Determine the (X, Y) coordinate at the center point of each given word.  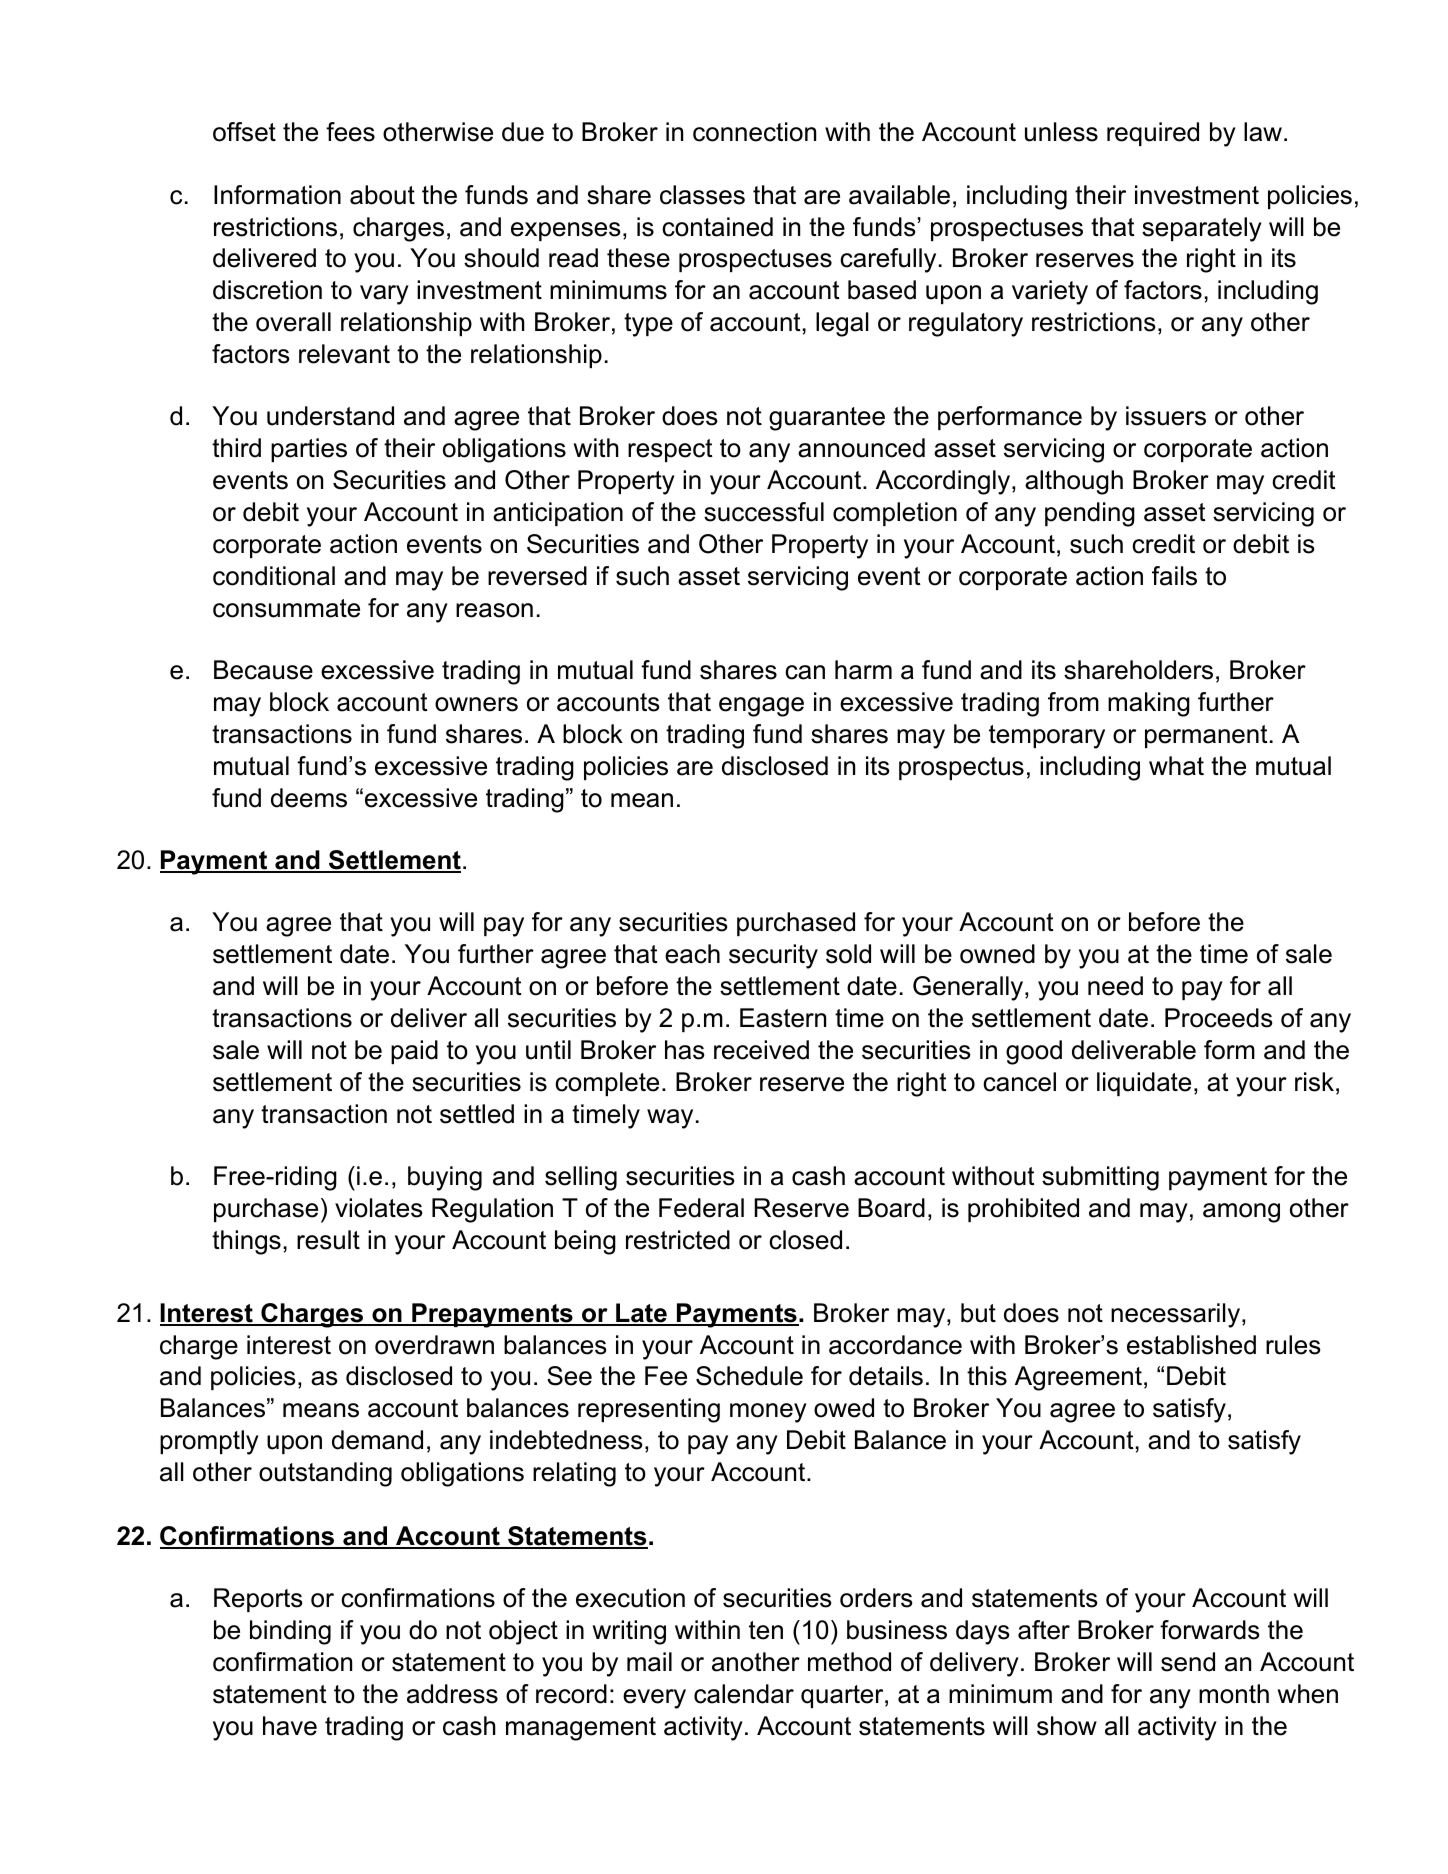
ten (766, 1630)
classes (702, 195)
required (1153, 134)
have (290, 1726)
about (382, 195)
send (1188, 1662)
